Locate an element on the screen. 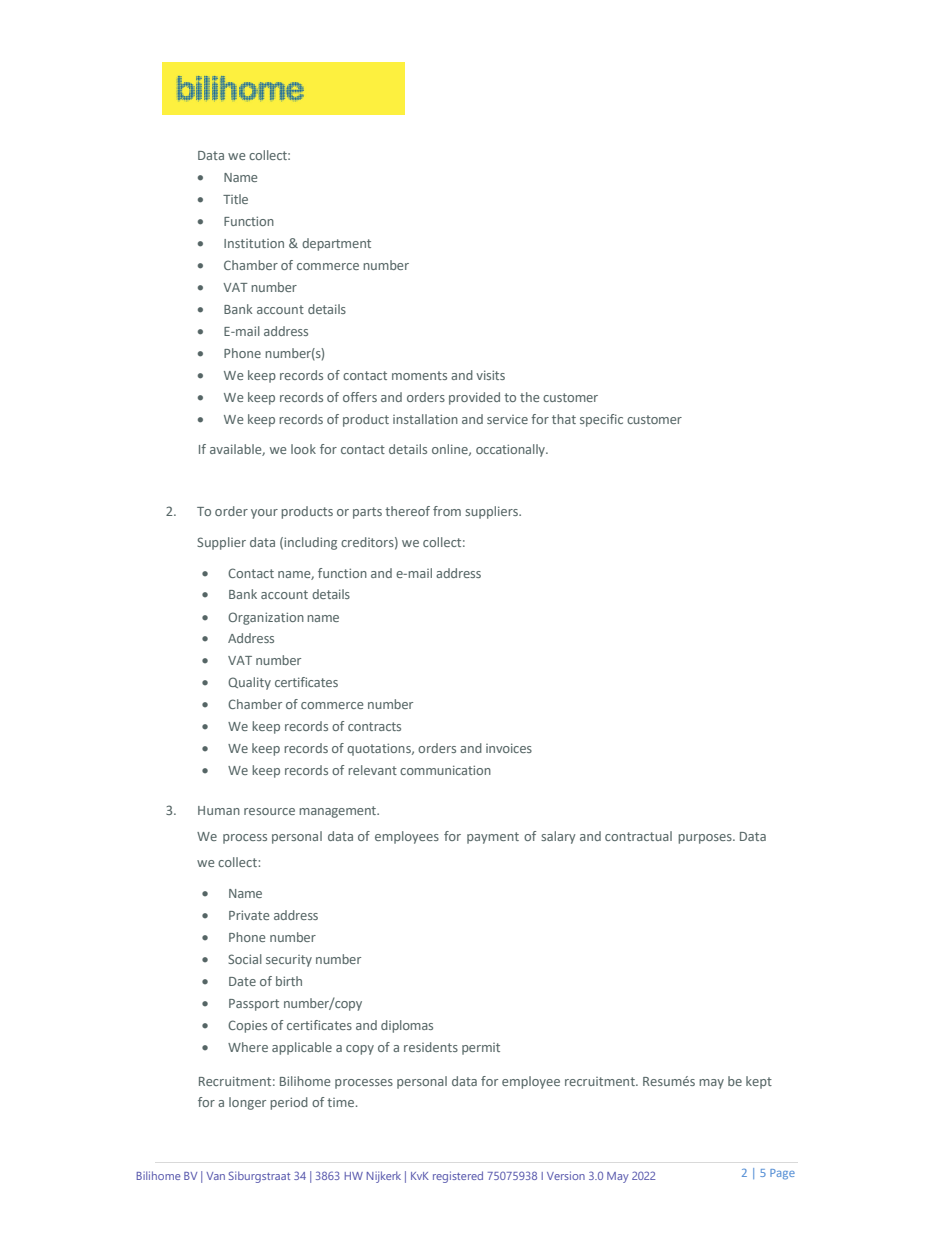 This screenshot has height=1233, width=952. period is located at coordinates (289, 1103).
